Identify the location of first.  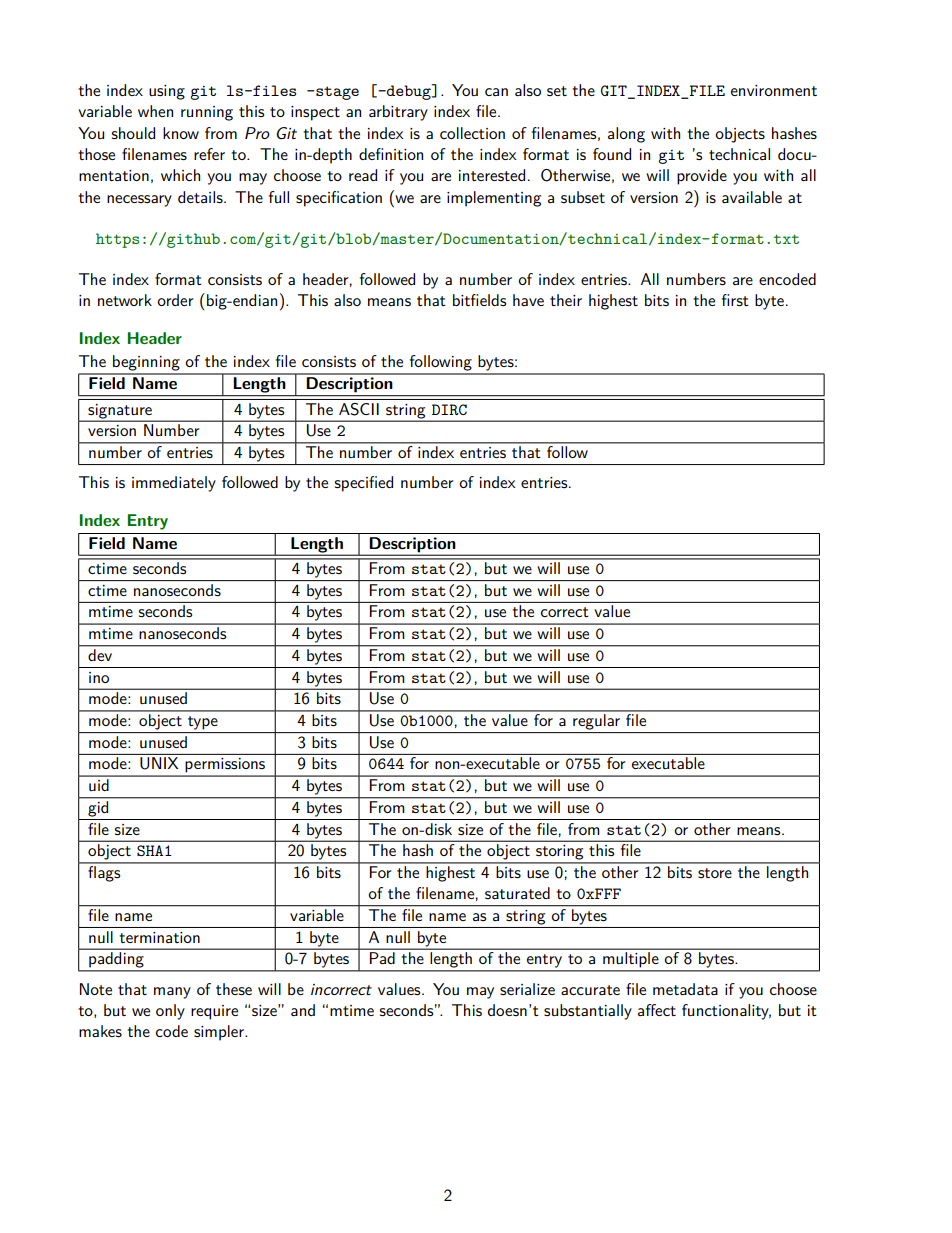
(735, 300).
